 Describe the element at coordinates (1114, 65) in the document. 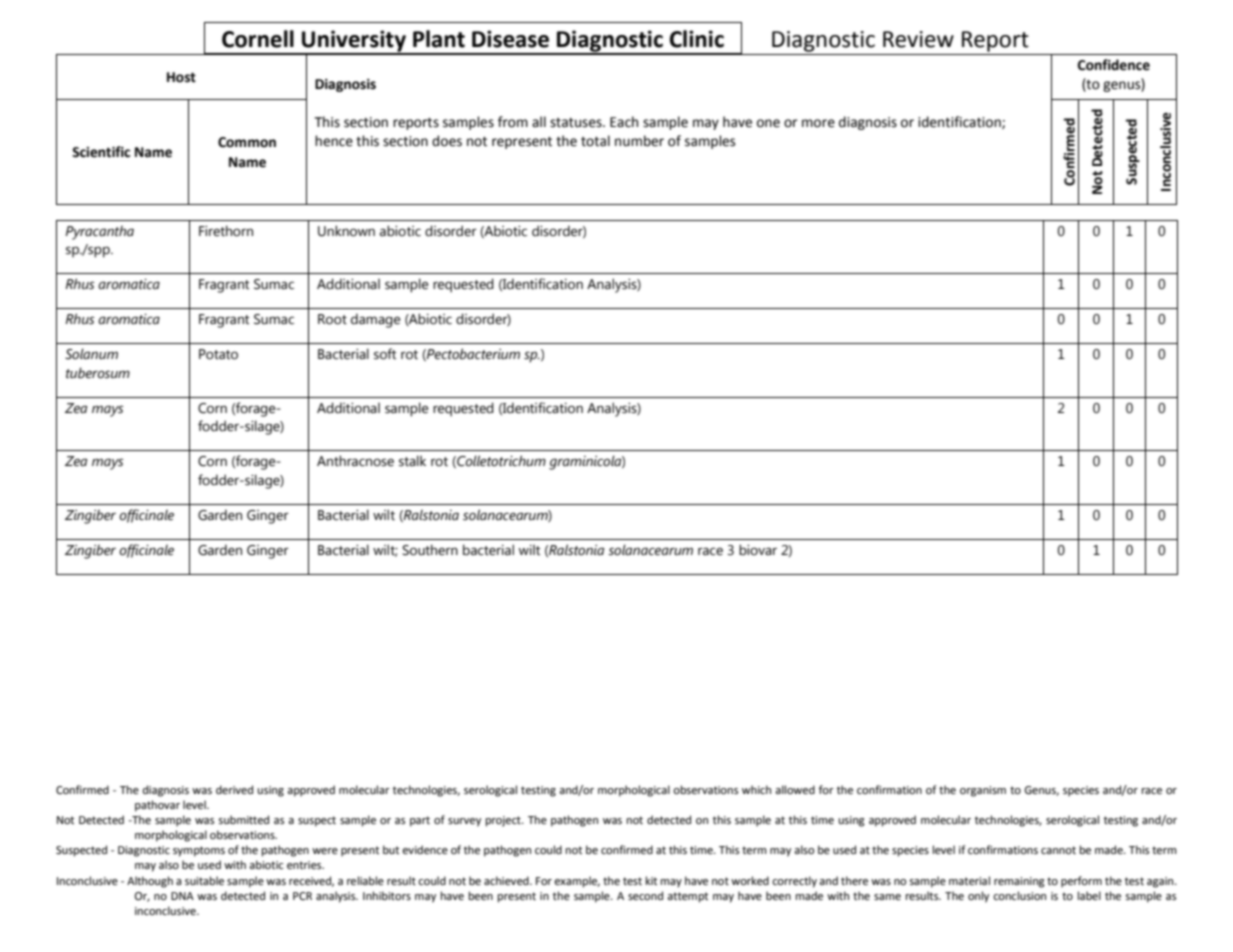

I see `Confidence` at that location.
